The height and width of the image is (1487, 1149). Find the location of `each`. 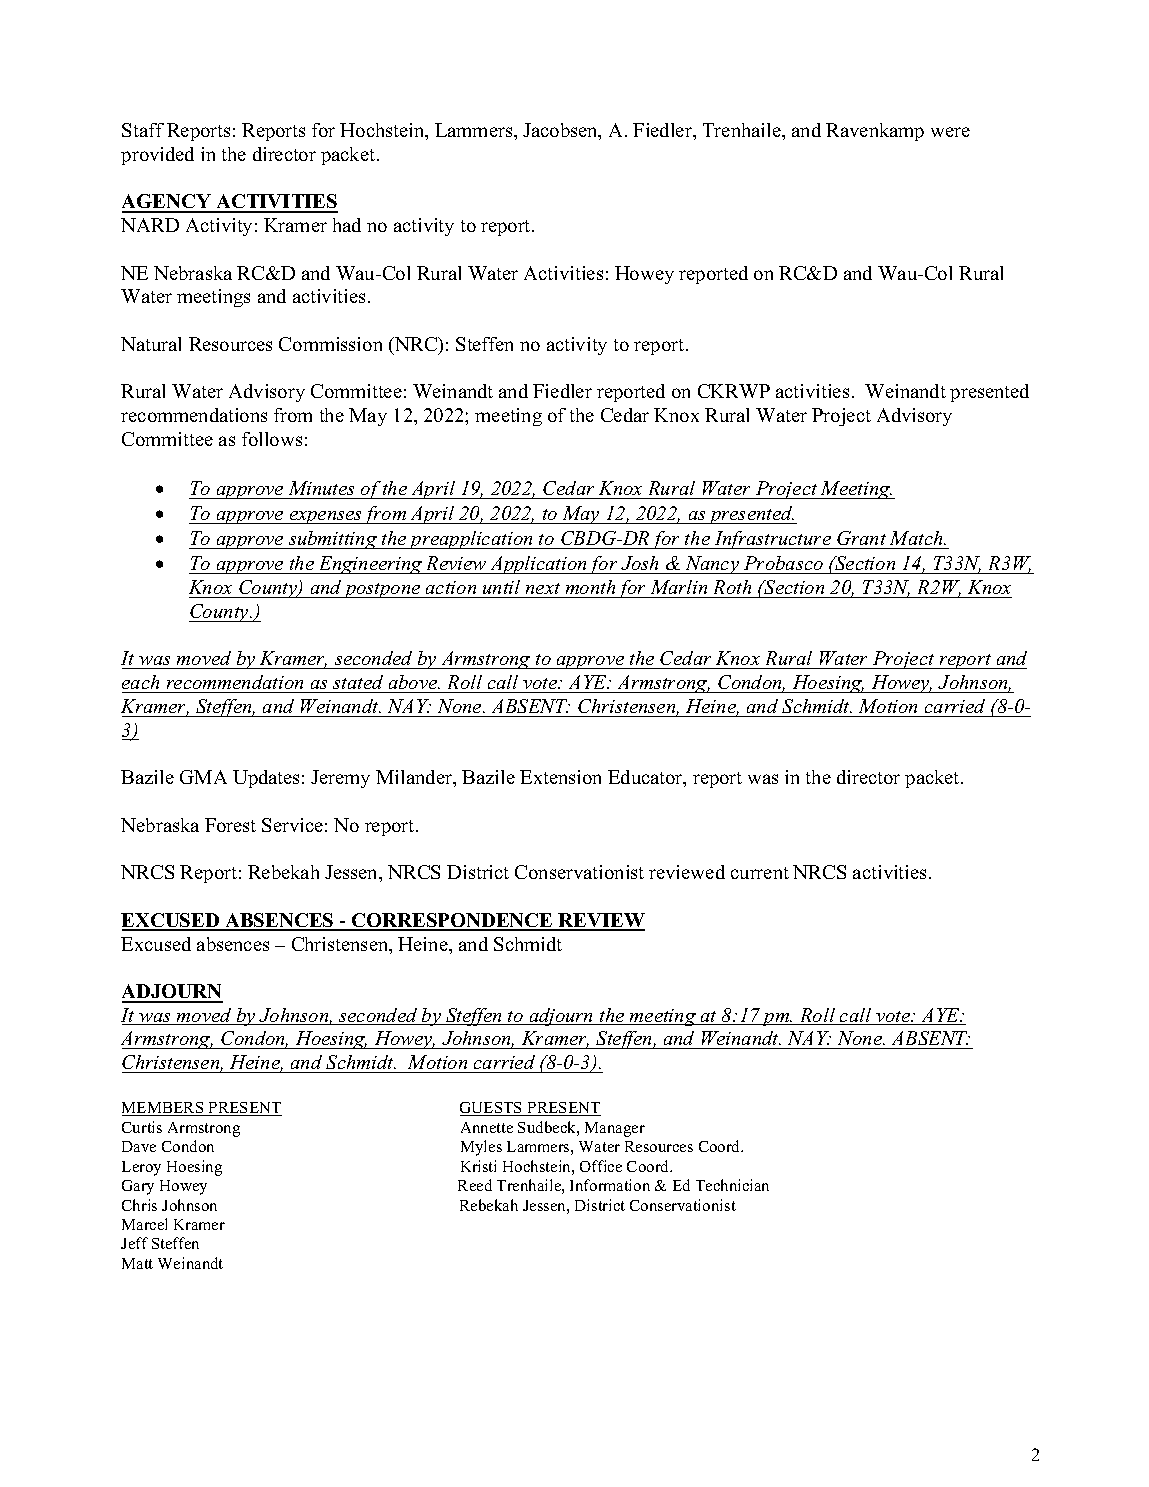

each is located at coordinates (140, 682).
